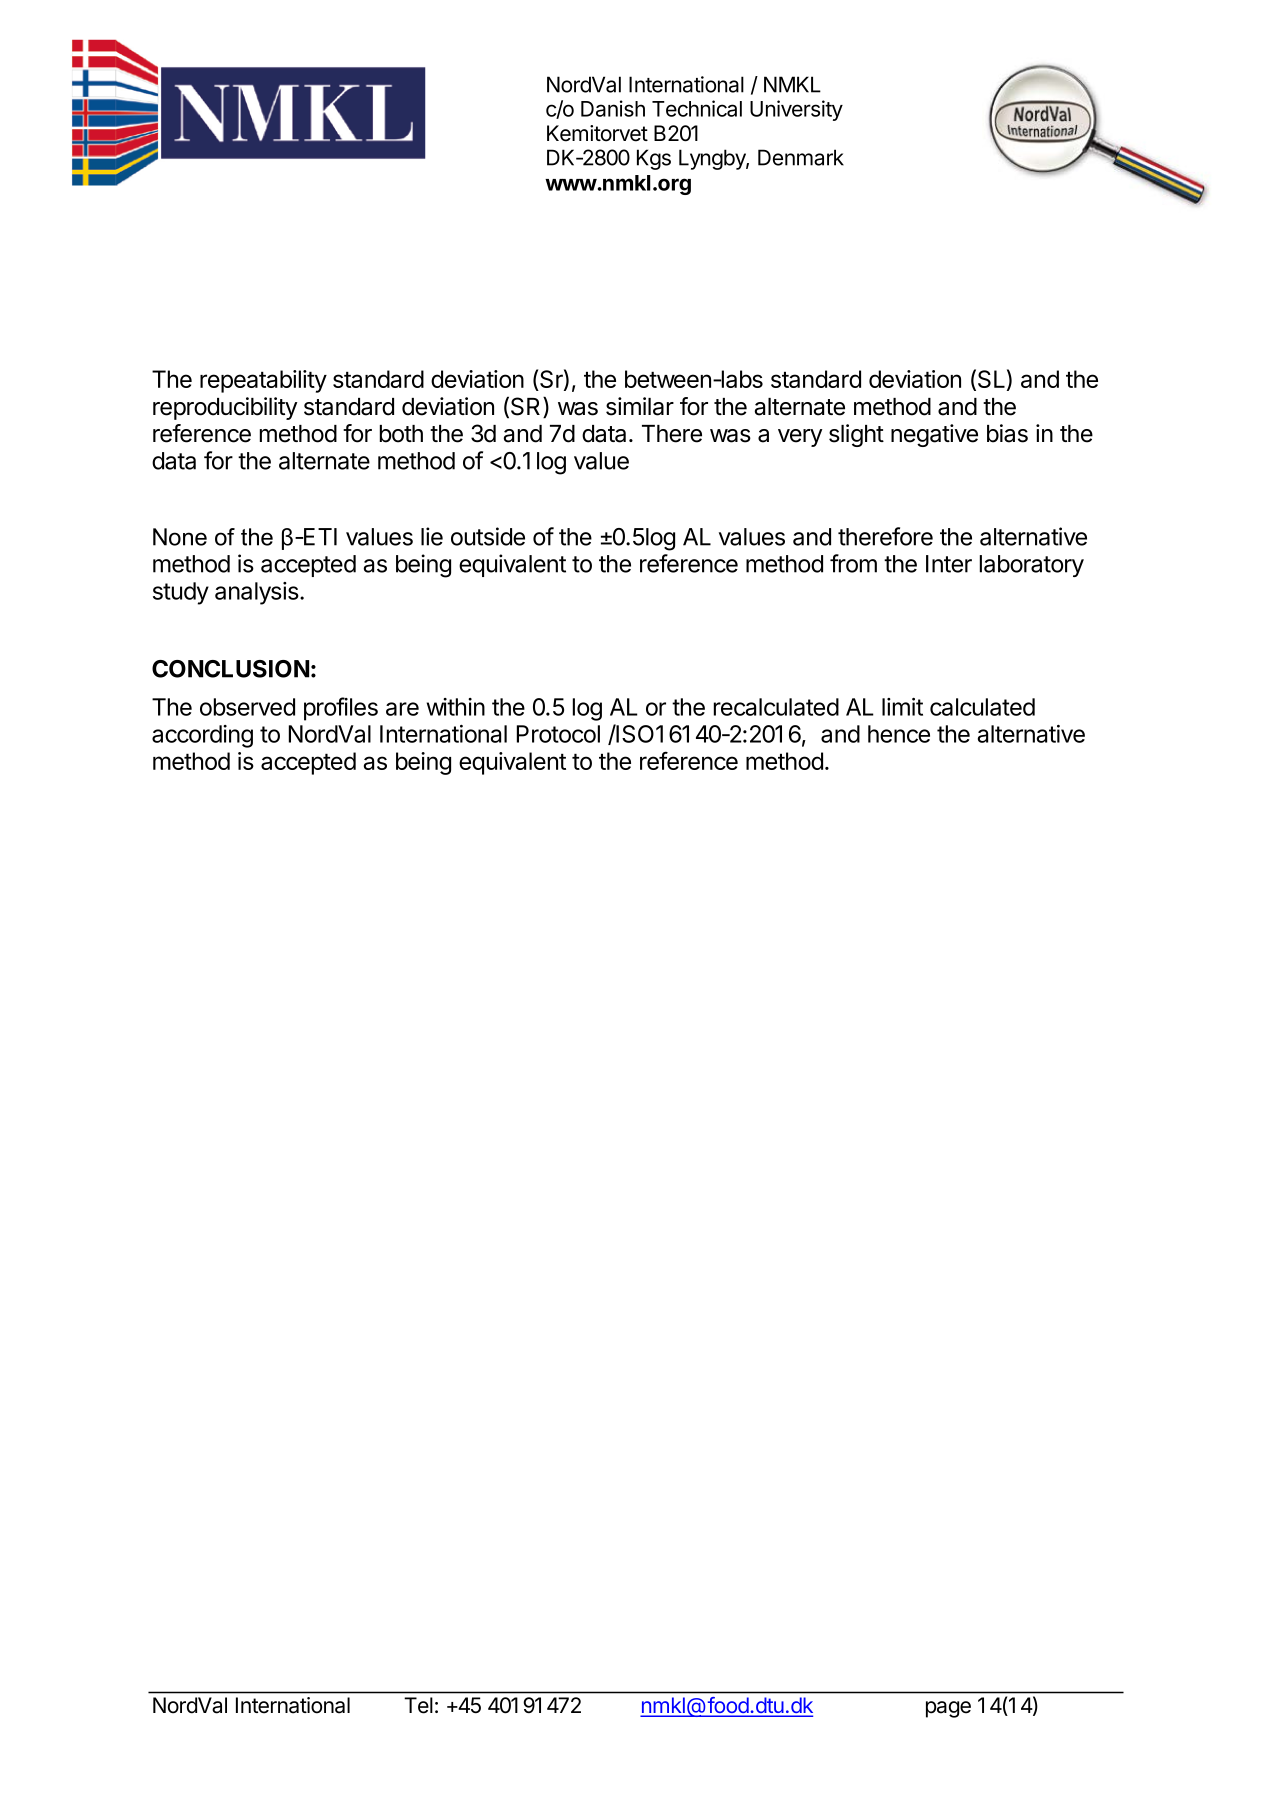 The width and height of the image is (1272, 1799). Describe the element at coordinates (418, 1705) in the image. I see `Tel` at that location.
